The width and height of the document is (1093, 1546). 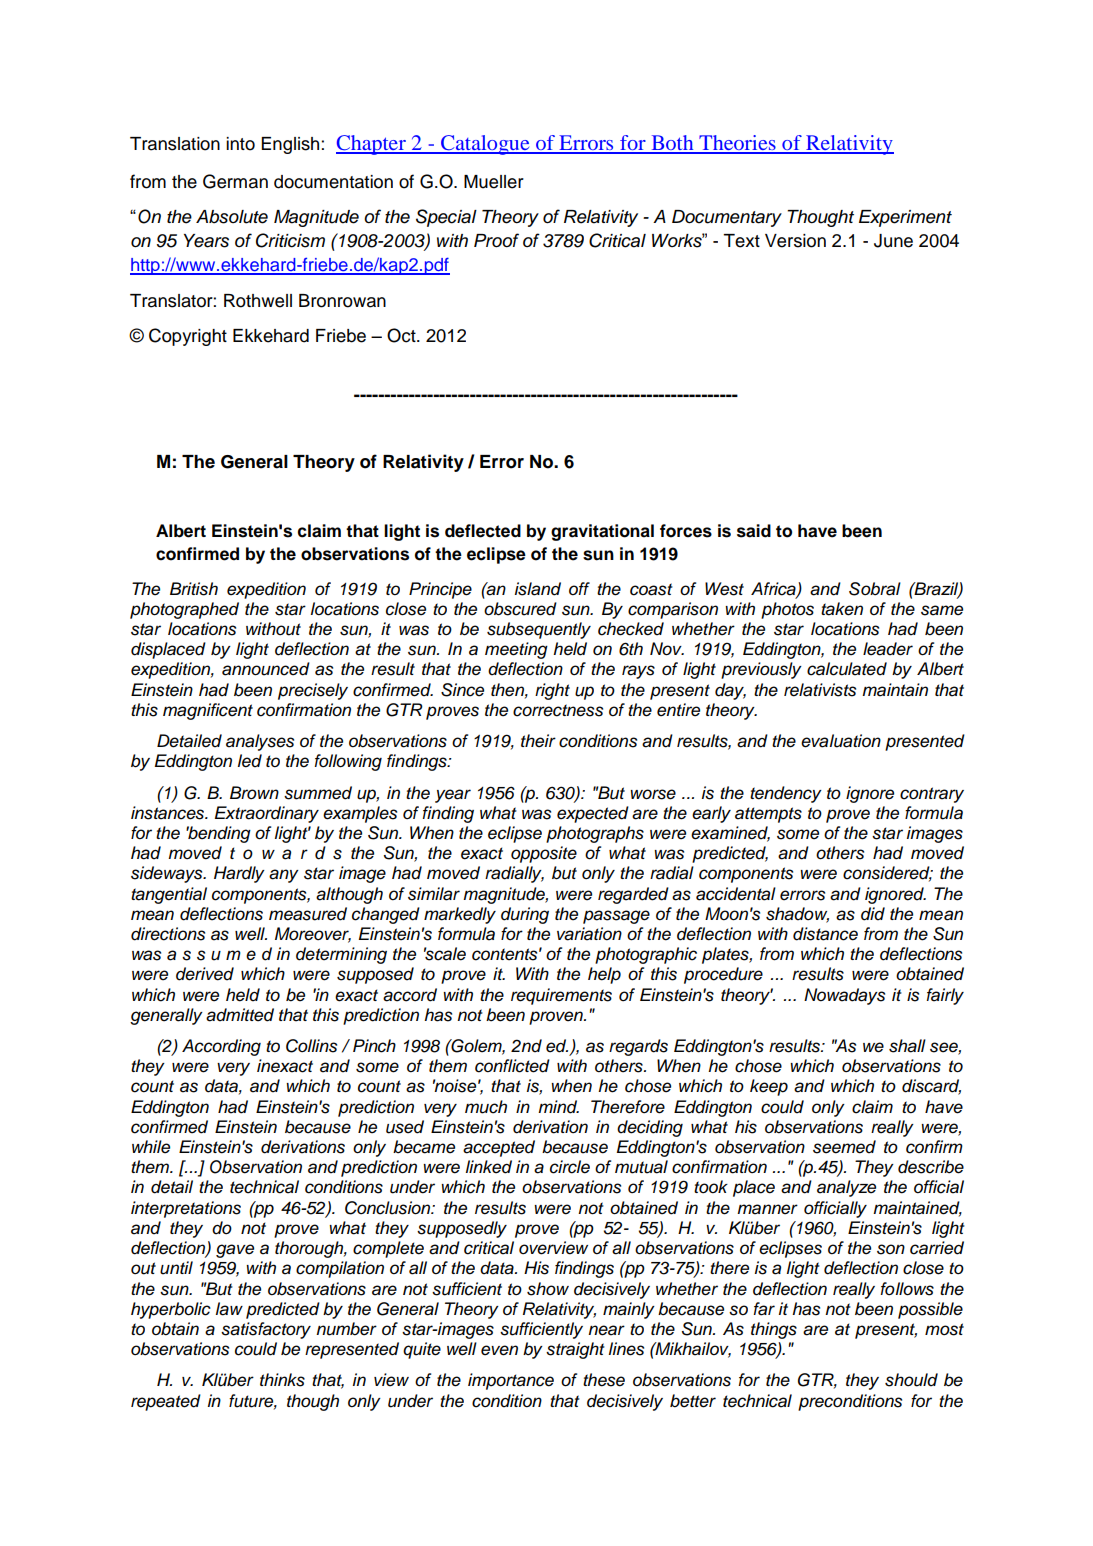 I want to click on taken, so click(x=842, y=609).
